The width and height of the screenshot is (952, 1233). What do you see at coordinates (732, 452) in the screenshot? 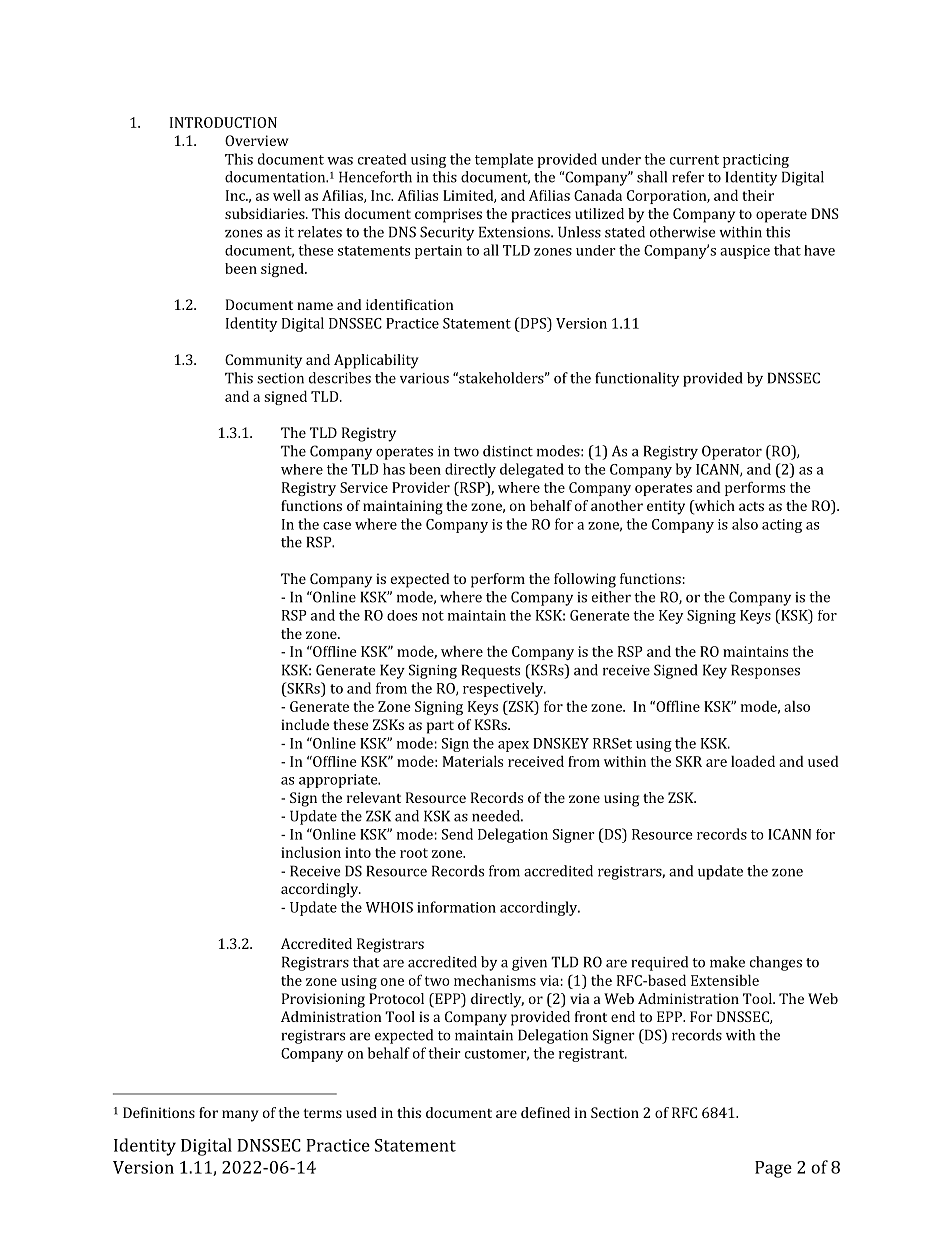
I see `Operator` at bounding box center [732, 452].
